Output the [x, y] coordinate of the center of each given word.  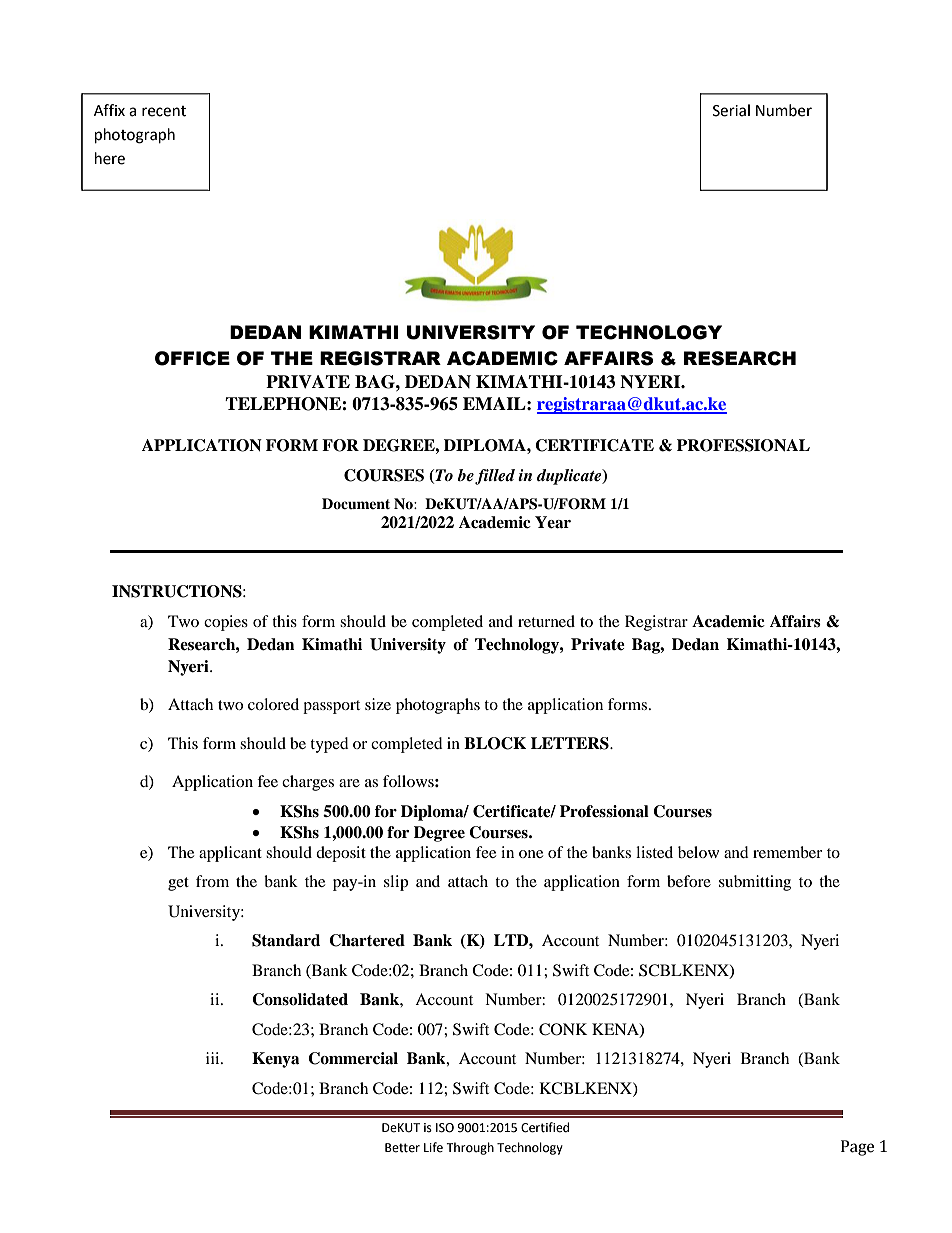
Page [857, 1148]
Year [553, 522]
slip [396, 883]
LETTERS [571, 743]
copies [226, 623]
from [212, 881]
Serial [731, 110]
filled [495, 477]
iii [214, 1058]
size [378, 704]
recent [164, 111]
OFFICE [192, 358]
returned [546, 621]
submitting [755, 883]
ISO [445, 1128]
